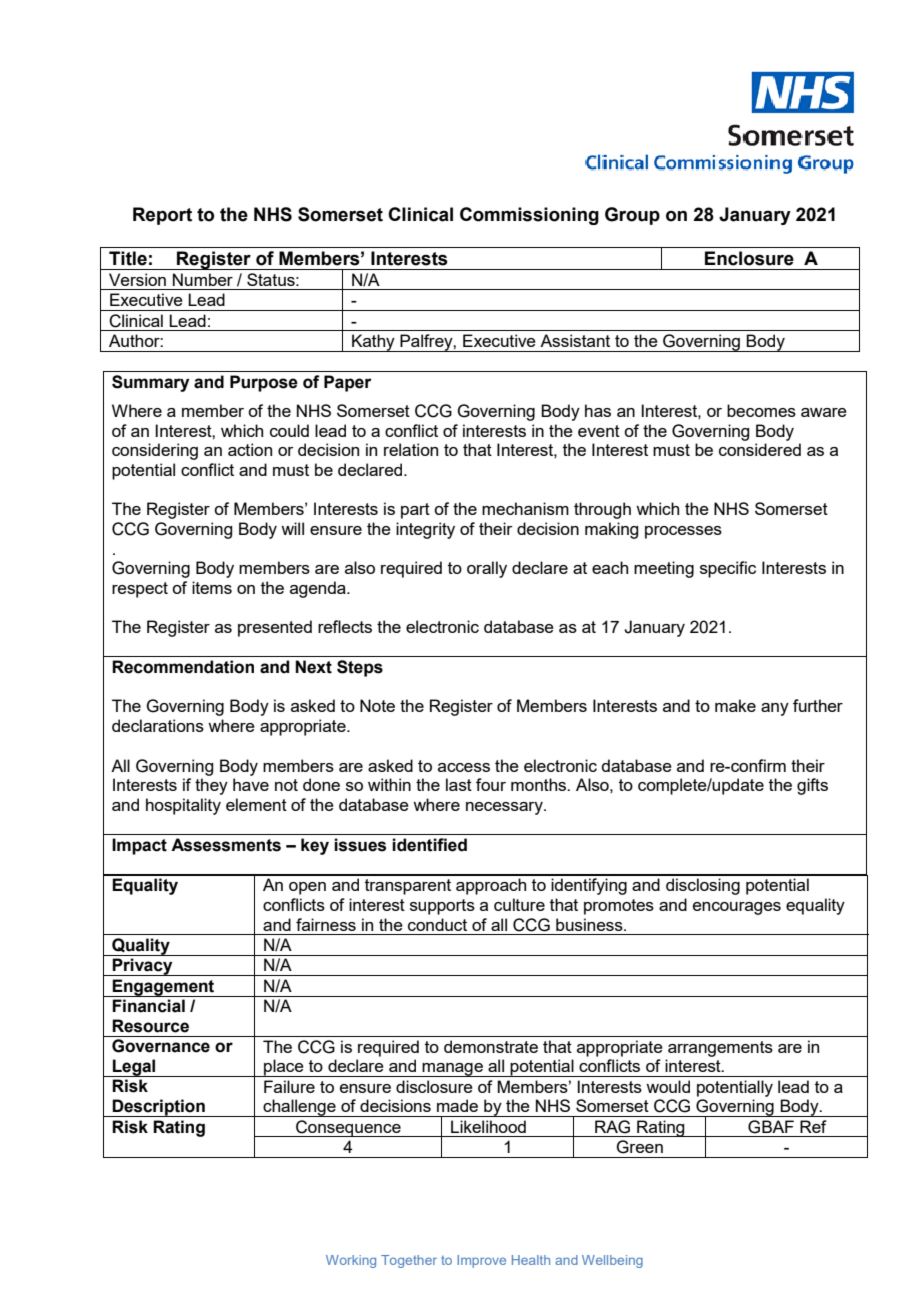 The width and height of the screenshot is (924, 1308). Describe the element at coordinates (529, 216) in the screenshot. I see `Commissioning` at that location.
